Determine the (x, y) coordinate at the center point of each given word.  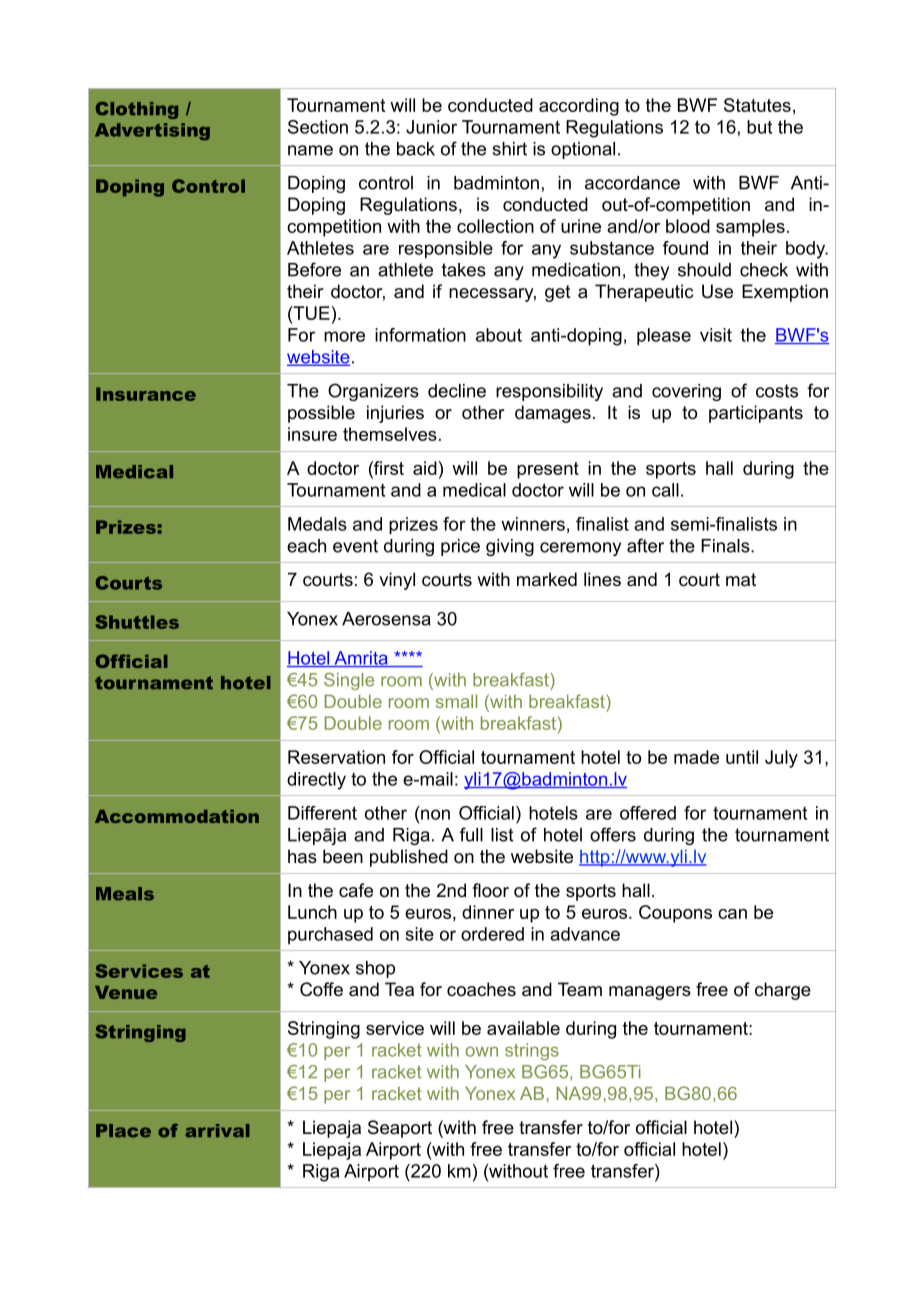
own (481, 1051)
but (759, 127)
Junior (431, 127)
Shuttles (137, 622)
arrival (217, 1131)
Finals (726, 546)
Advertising (152, 131)
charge (783, 991)
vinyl (397, 581)
